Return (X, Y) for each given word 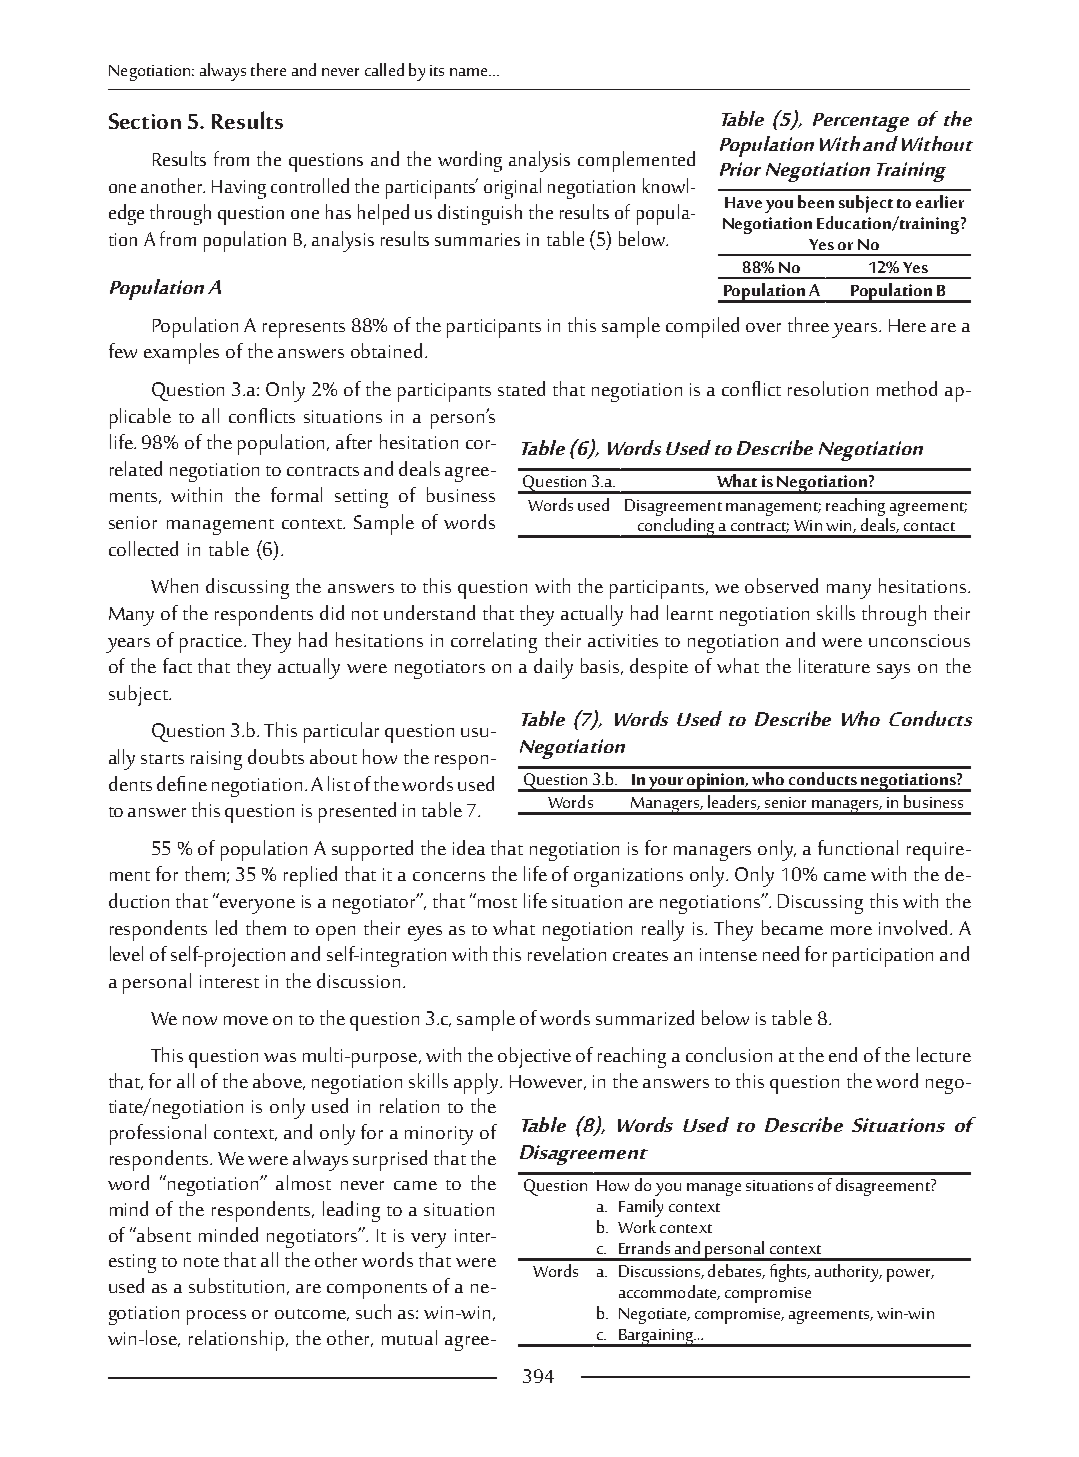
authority (848, 1273)
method (907, 388)
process (216, 1317)
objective (534, 1057)
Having (239, 189)
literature (834, 665)
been (816, 201)
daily (553, 668)
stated (521, 388)
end (843, 1054)
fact (177, 665)
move (246, 1020)
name (470, 72)
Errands (644, 1247)
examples (181, 353)
